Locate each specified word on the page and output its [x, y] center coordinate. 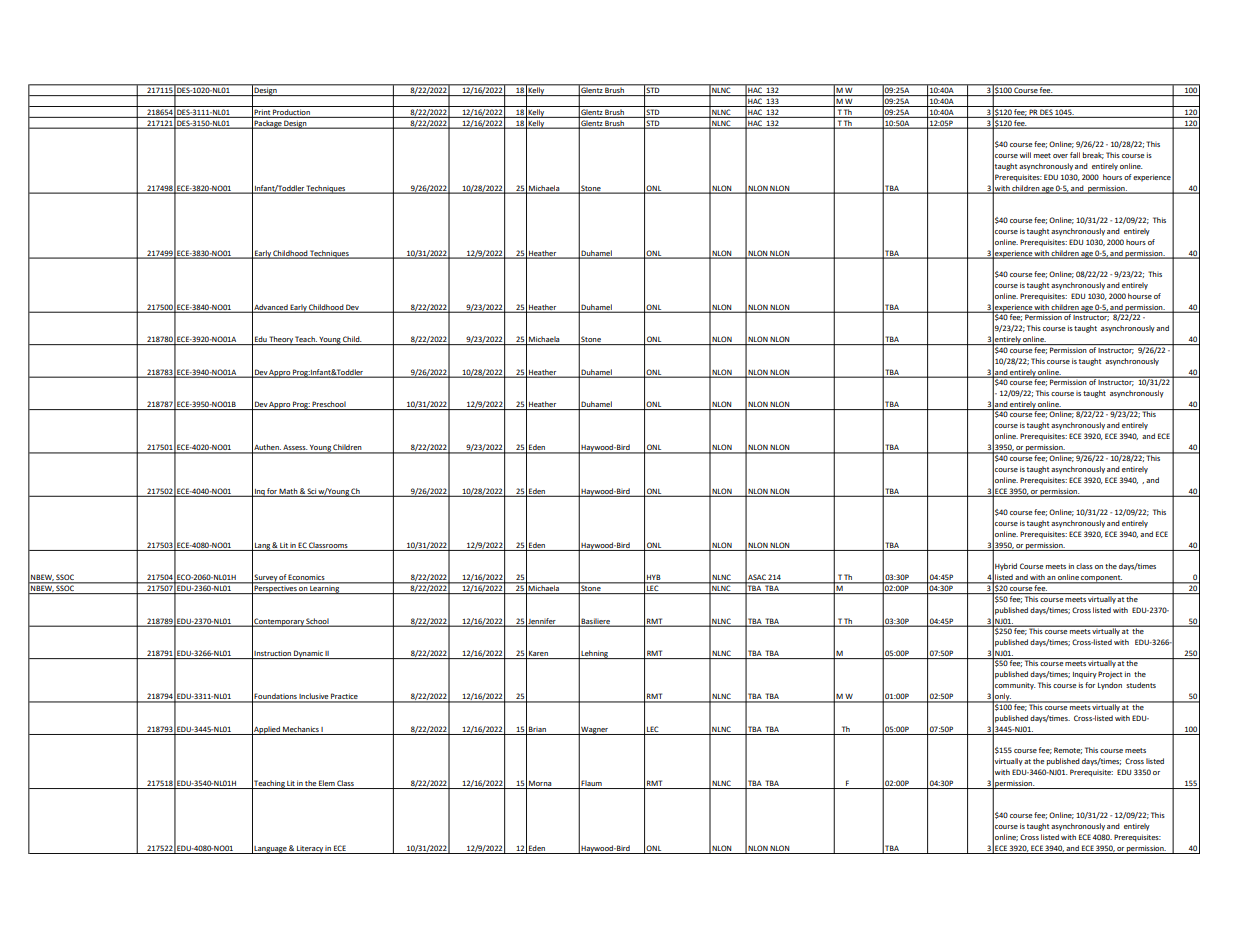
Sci [311, 492]
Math [289, 492]
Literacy [310, 850]
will [1025, 155]
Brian [537, 729]
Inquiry [1085, 675]
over [1060, 156]
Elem [327, 784]
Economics [307, 578]
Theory [281, 340]
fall [1075, 155]
